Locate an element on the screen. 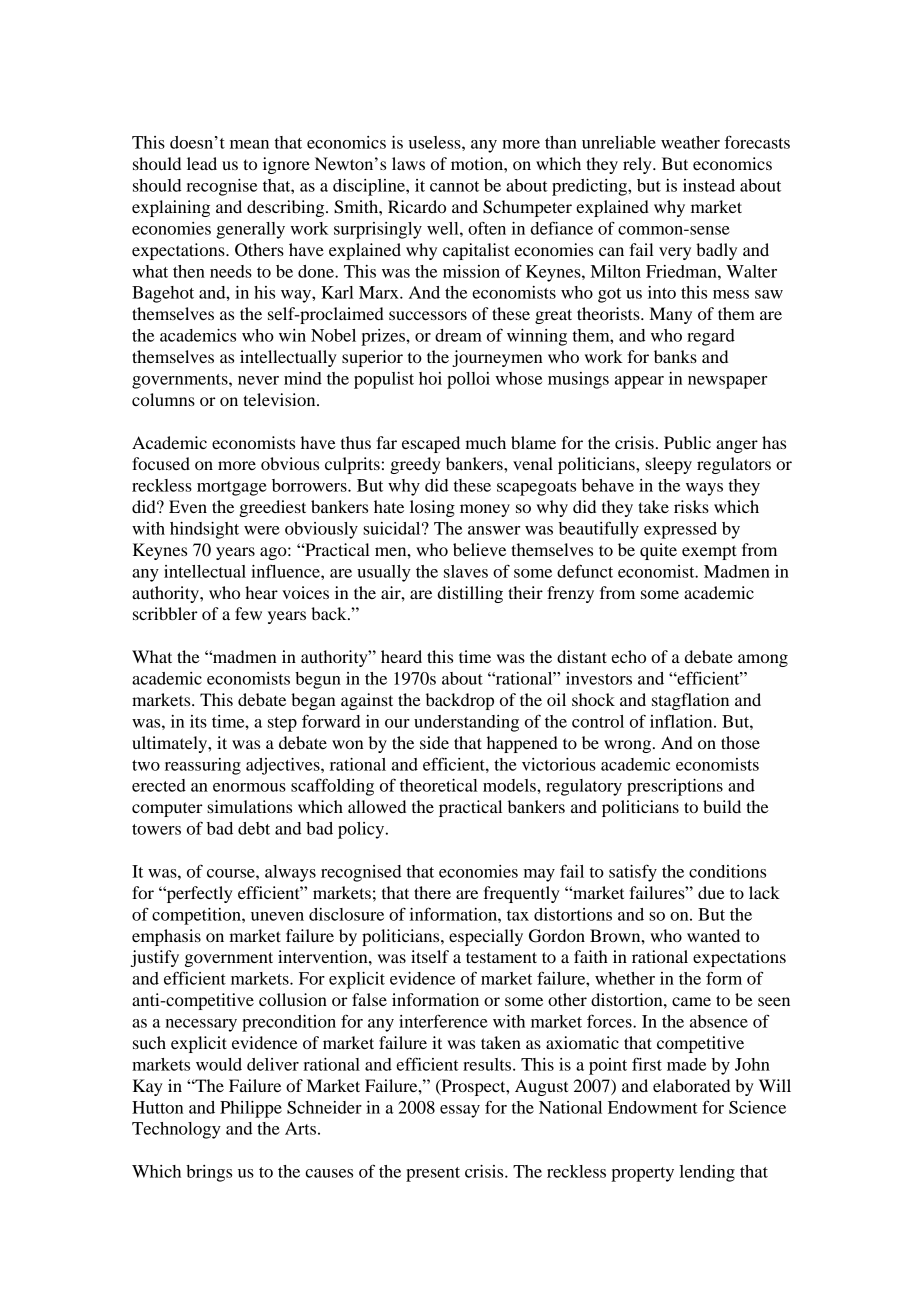  brings is located at coordinates (209, 1173).
